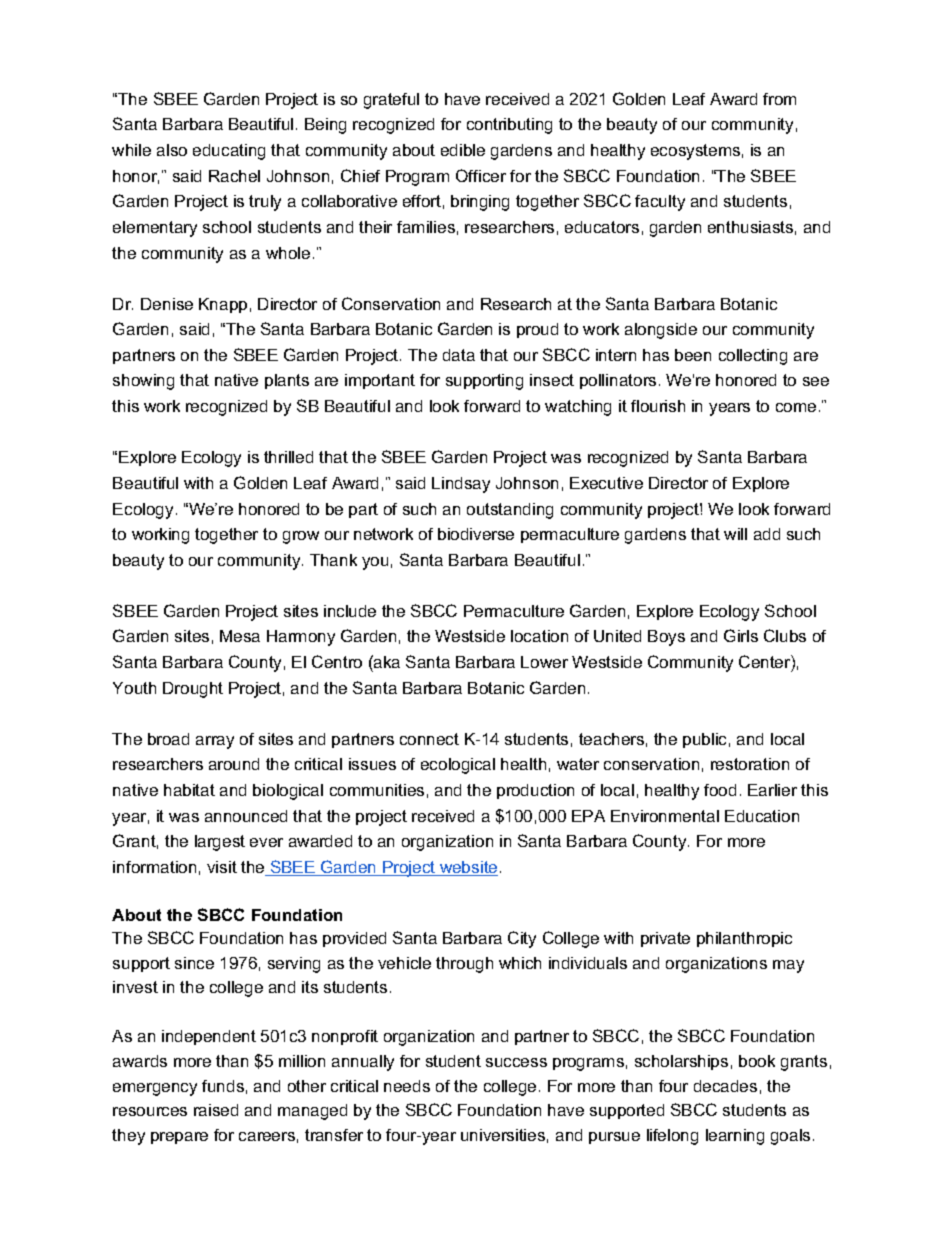 This screenshot has height=1233, width=952. Describe the element at coordinates (463, 150) in the screenshot. I see `edible` at that location.
